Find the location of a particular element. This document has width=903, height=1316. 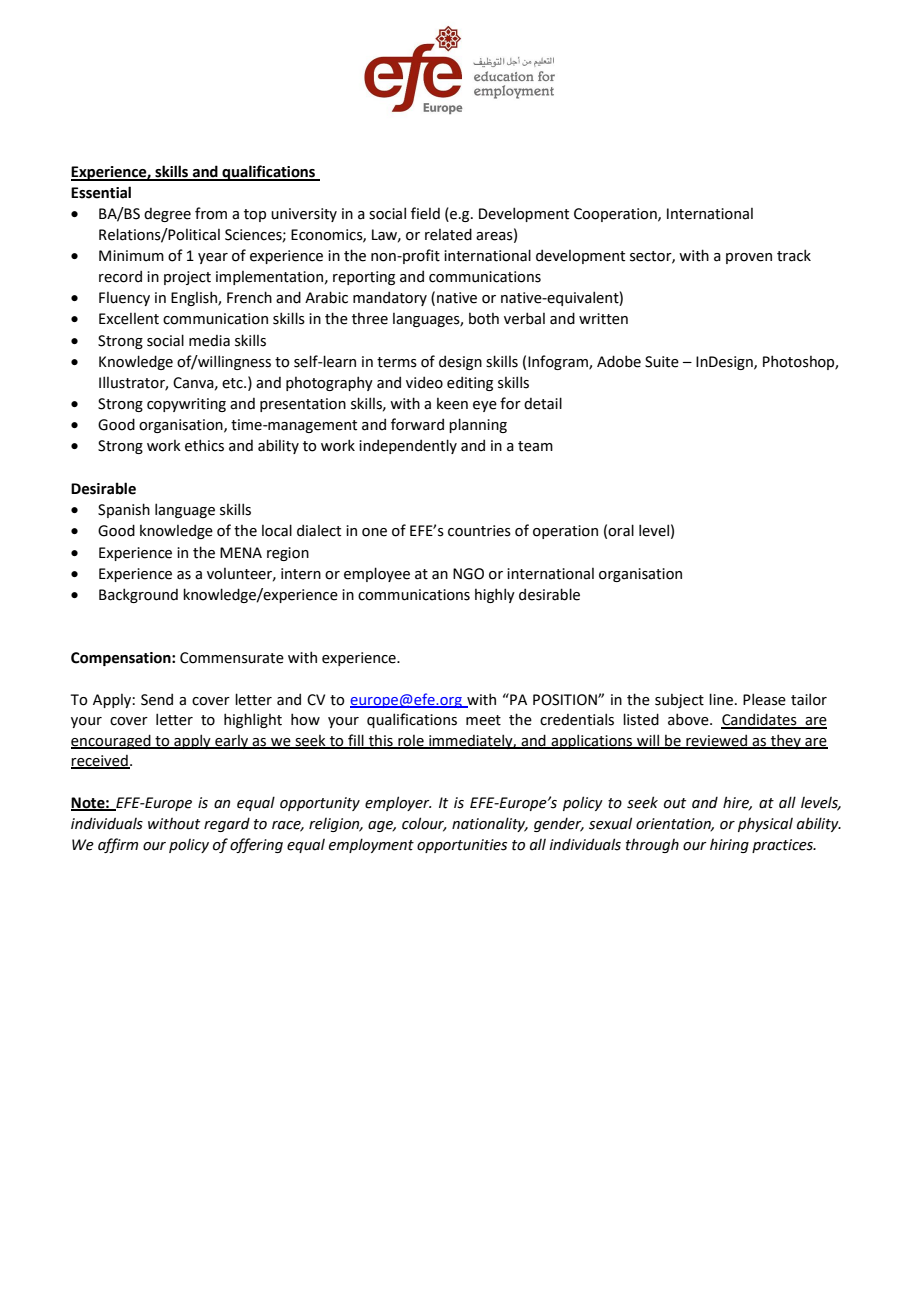

regard is located at coordinates (227, 824).
